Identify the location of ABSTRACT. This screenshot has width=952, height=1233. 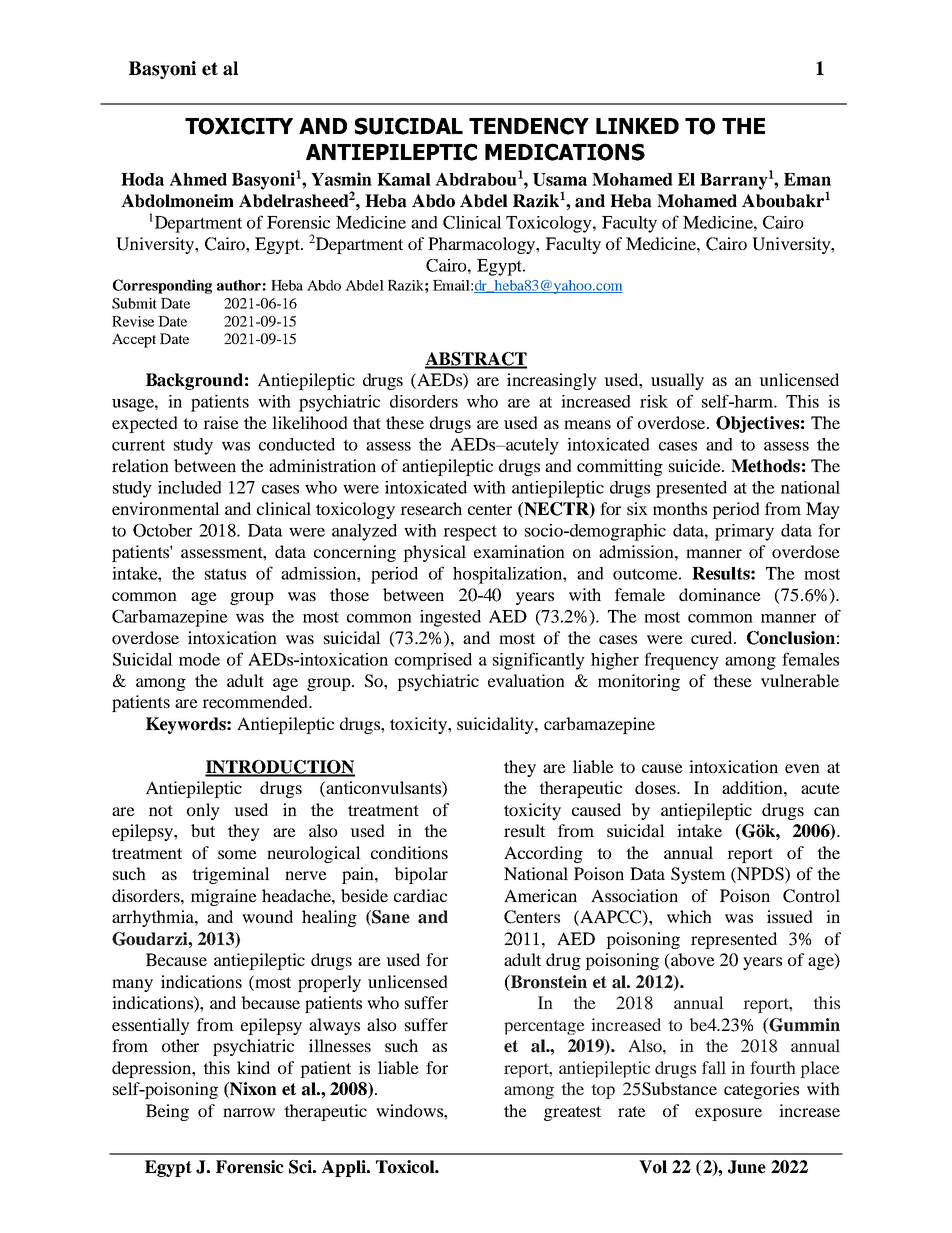
(476, 360).
